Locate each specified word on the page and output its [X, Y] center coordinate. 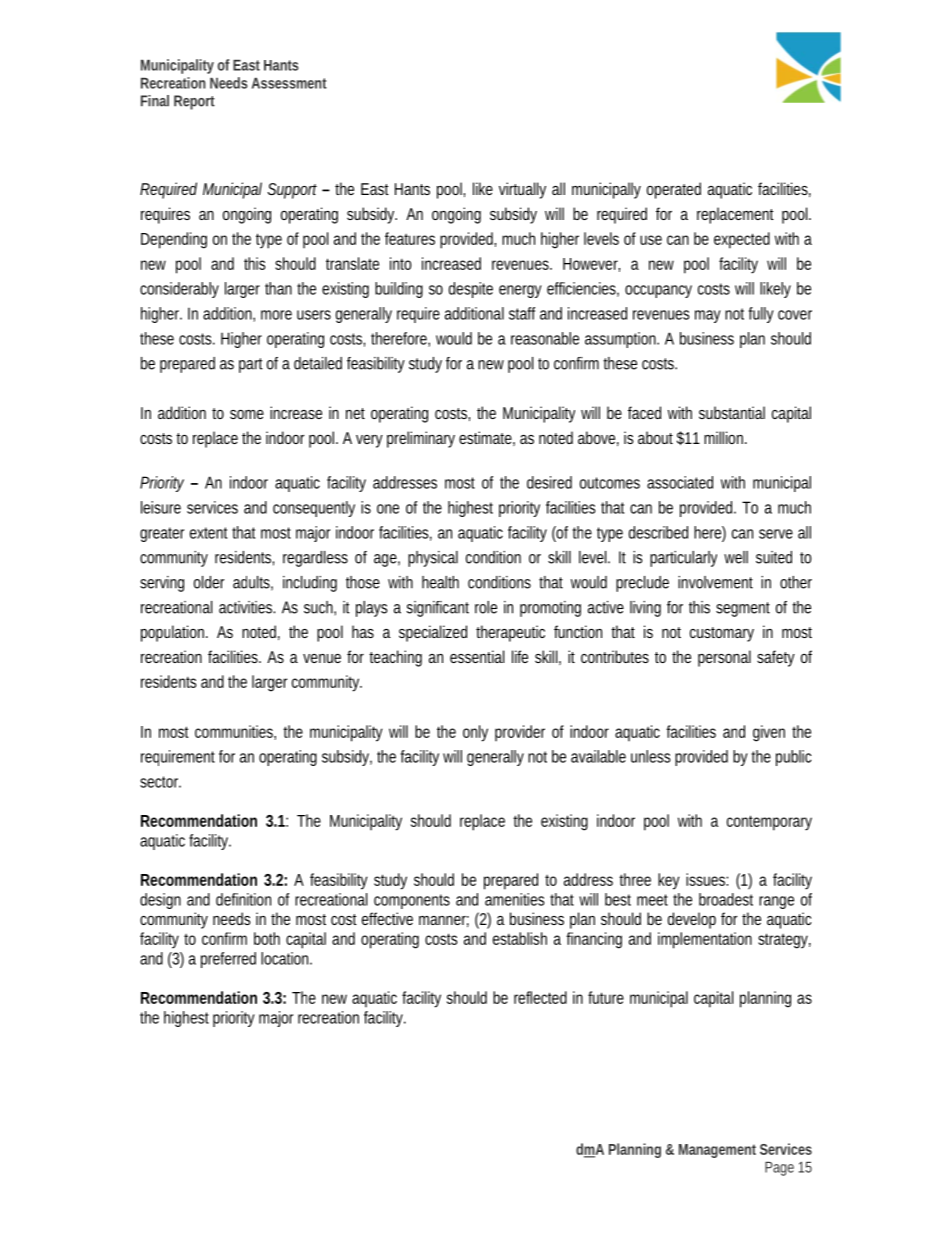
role [486, 607]
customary [722, 634]
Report [194, 102]
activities [247, 607]
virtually [522, 190]
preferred [228, 960]
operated [674, 190]
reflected [540, 997]
